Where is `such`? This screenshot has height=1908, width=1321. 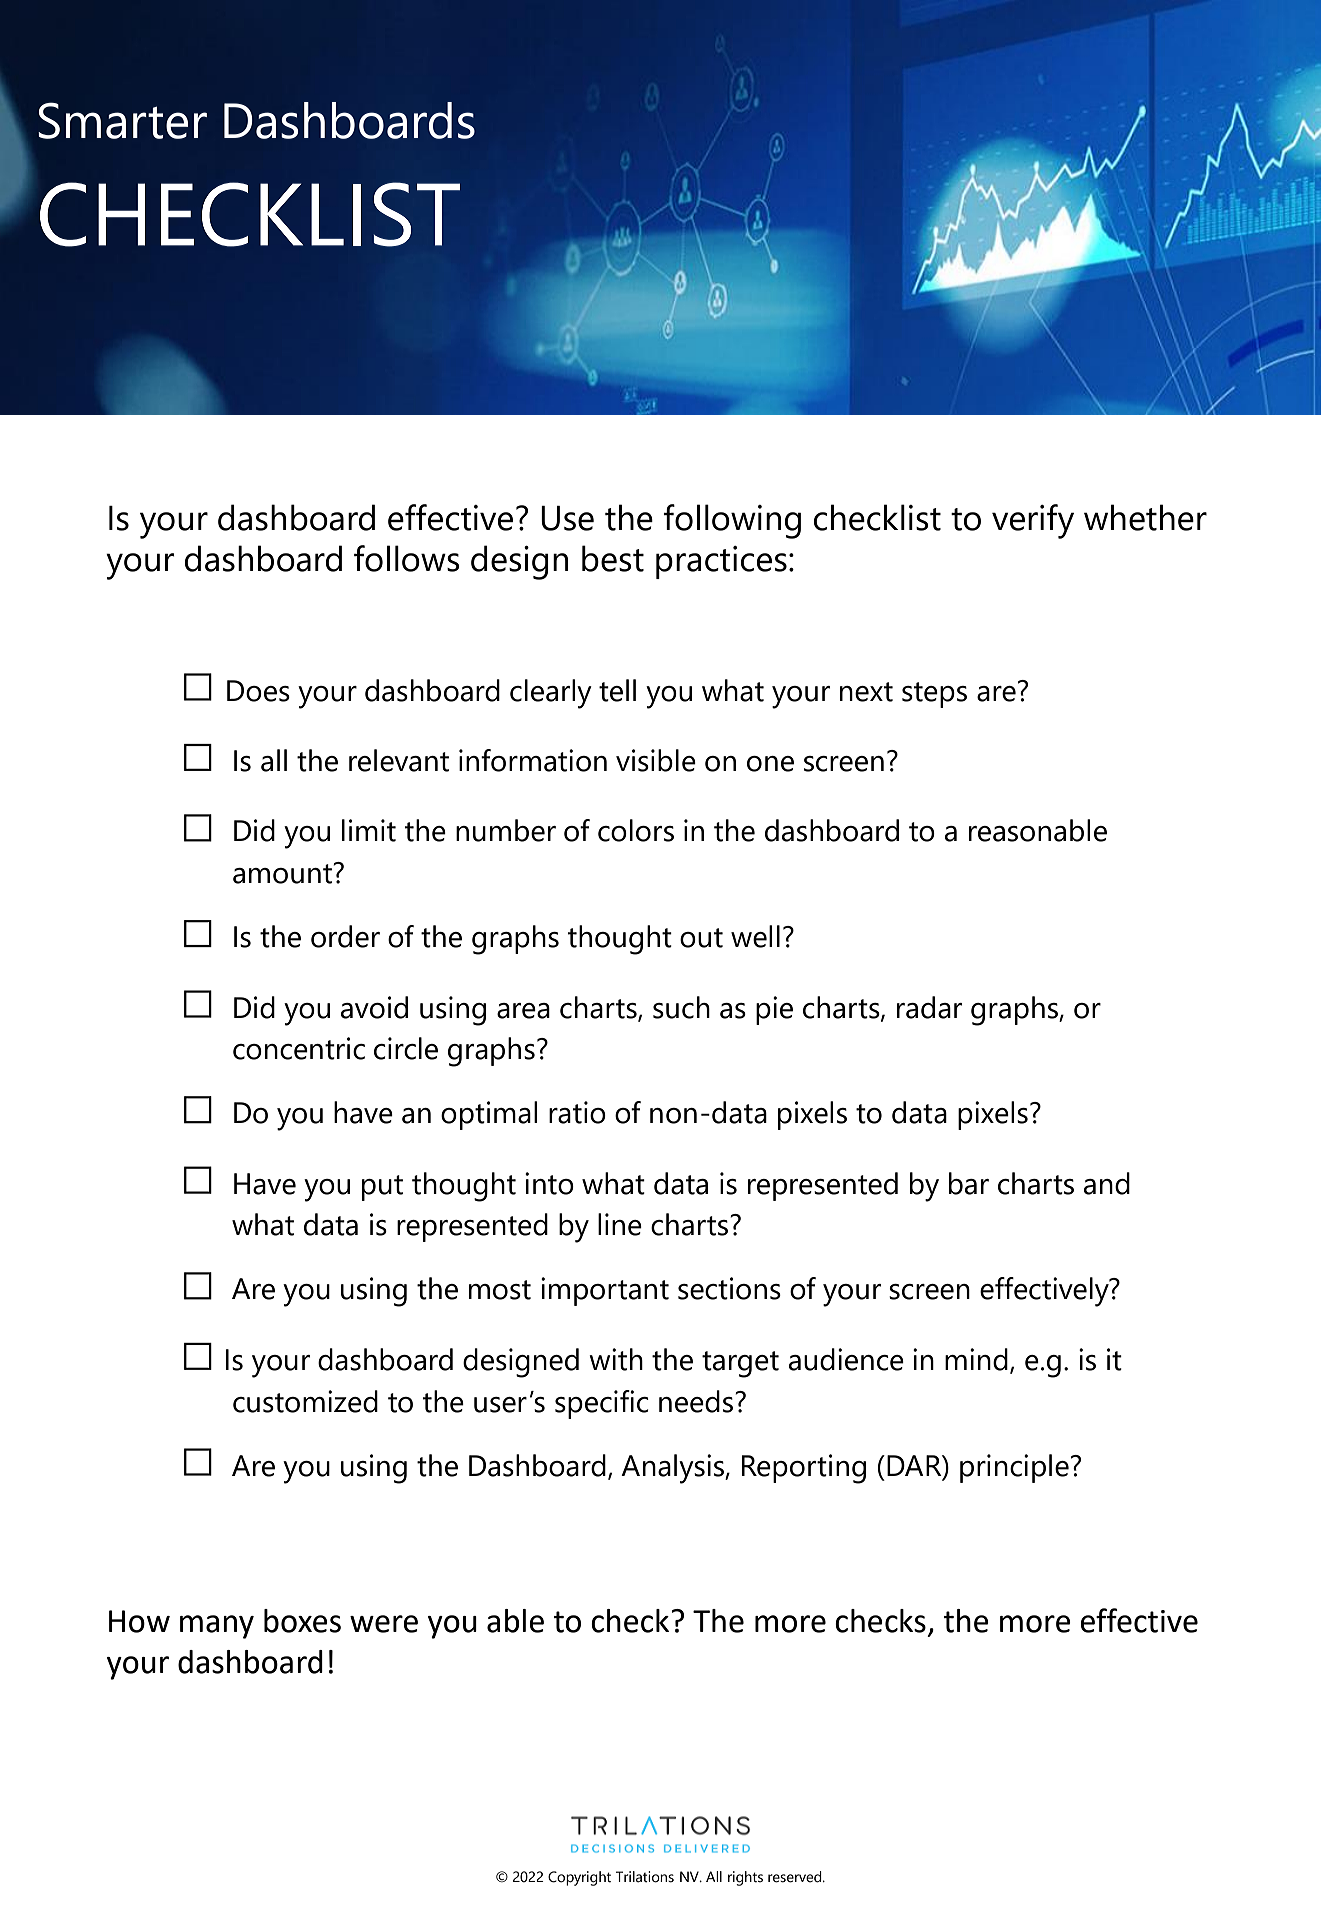 such is located at coordinates (681, 1007).
